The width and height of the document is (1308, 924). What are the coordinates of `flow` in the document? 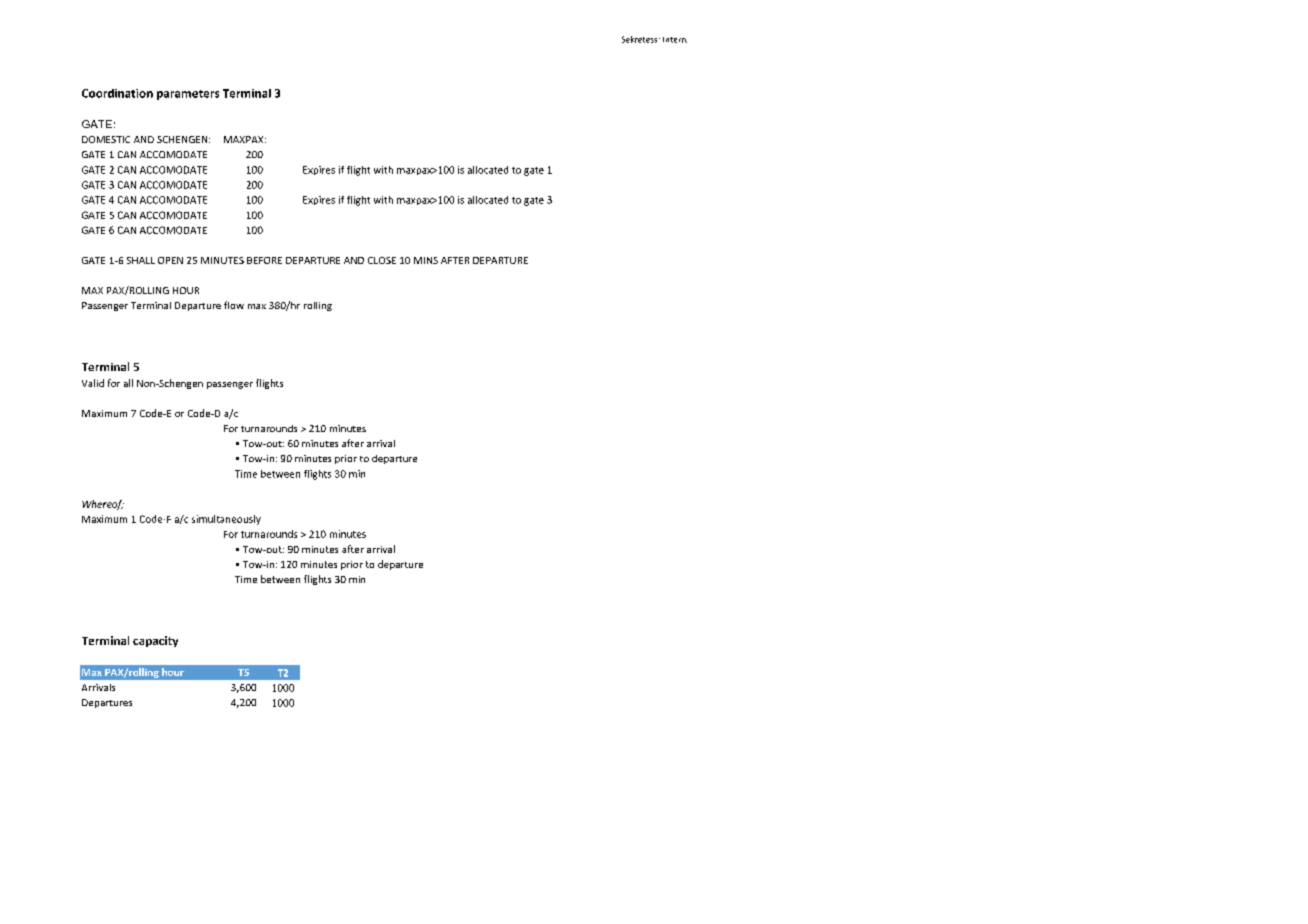 It's located at (234, 305).
